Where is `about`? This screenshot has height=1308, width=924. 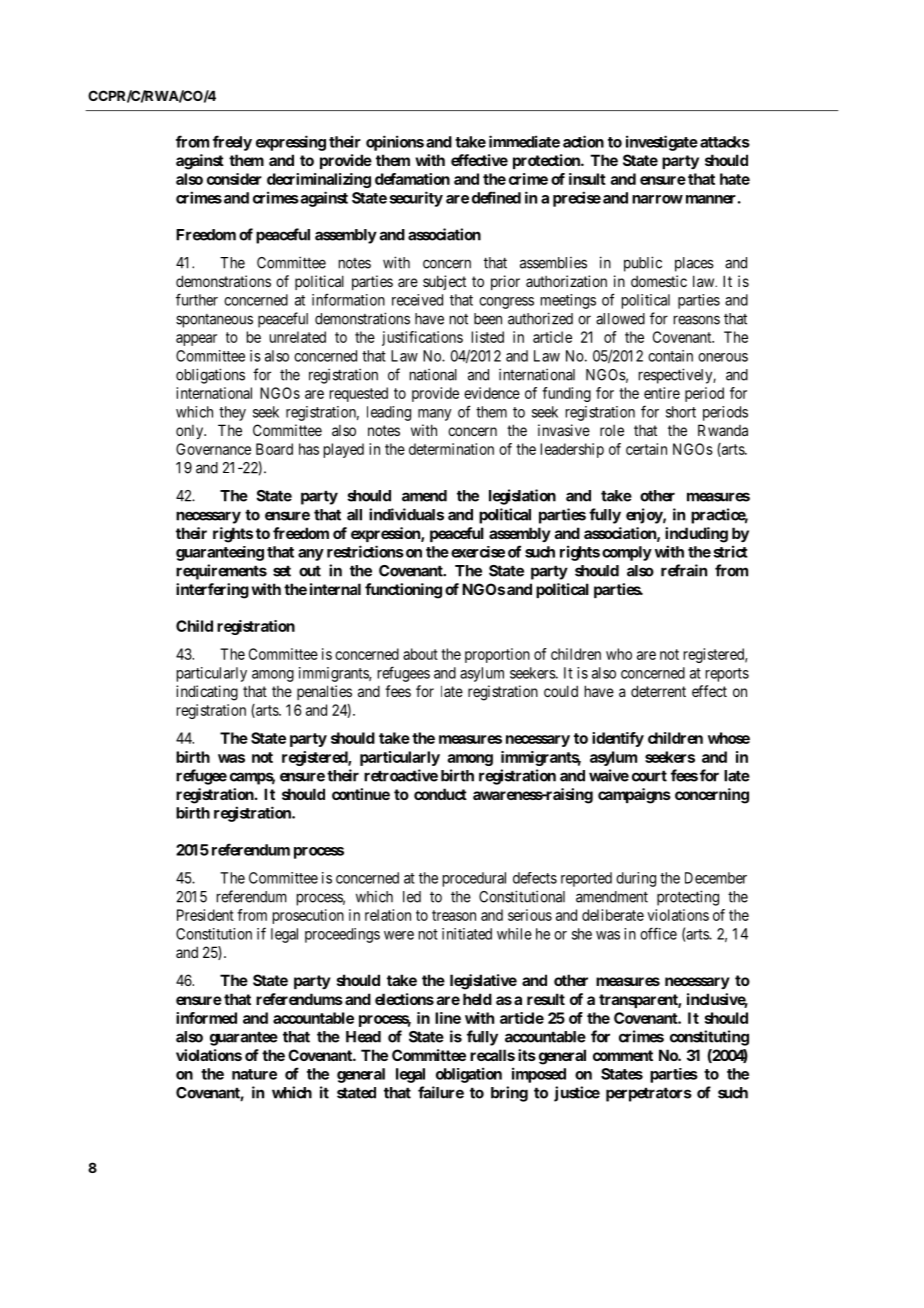
about is located at coordinates (420, 654).
